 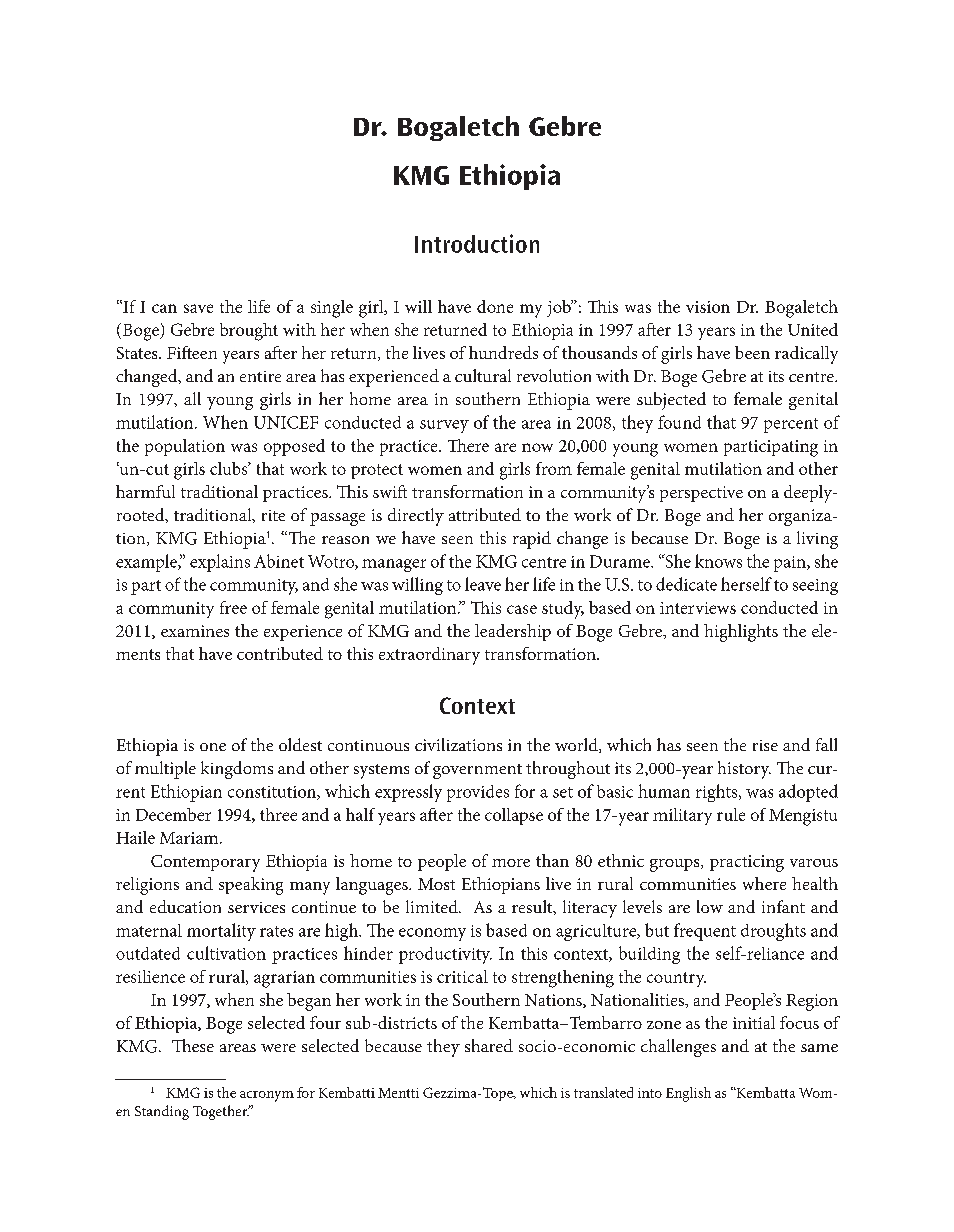 What do you see at coordinates (503, 352) in the screenshot?
I see `hundreds` at bounding box center [503, 352].
